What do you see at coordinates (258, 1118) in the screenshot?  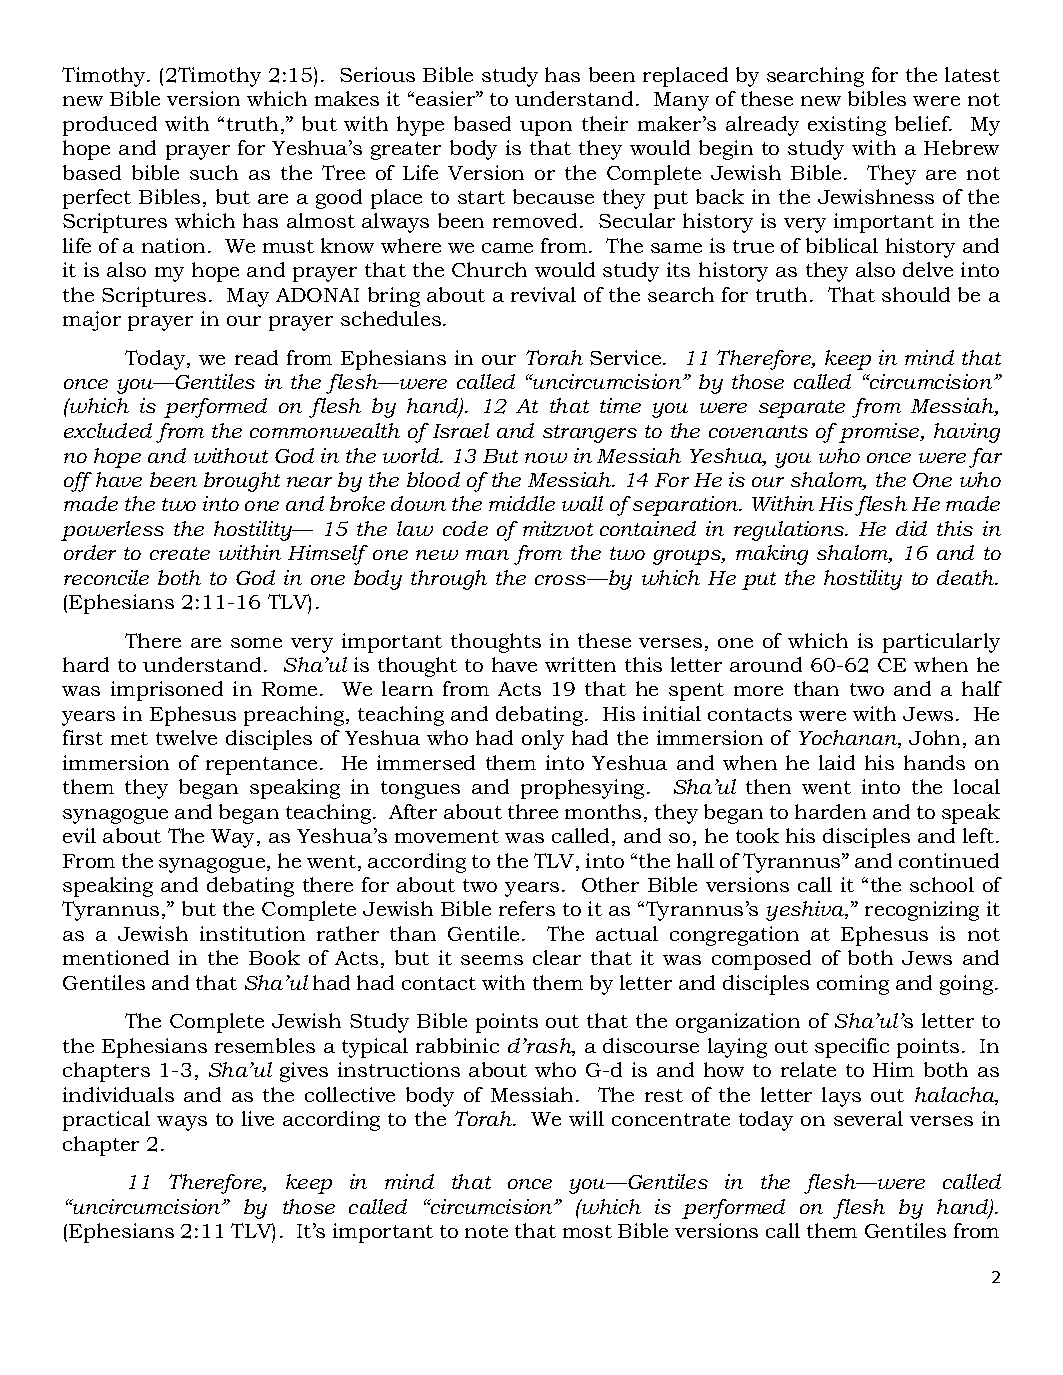 I see `live` at bounding box center [258, 1118].
